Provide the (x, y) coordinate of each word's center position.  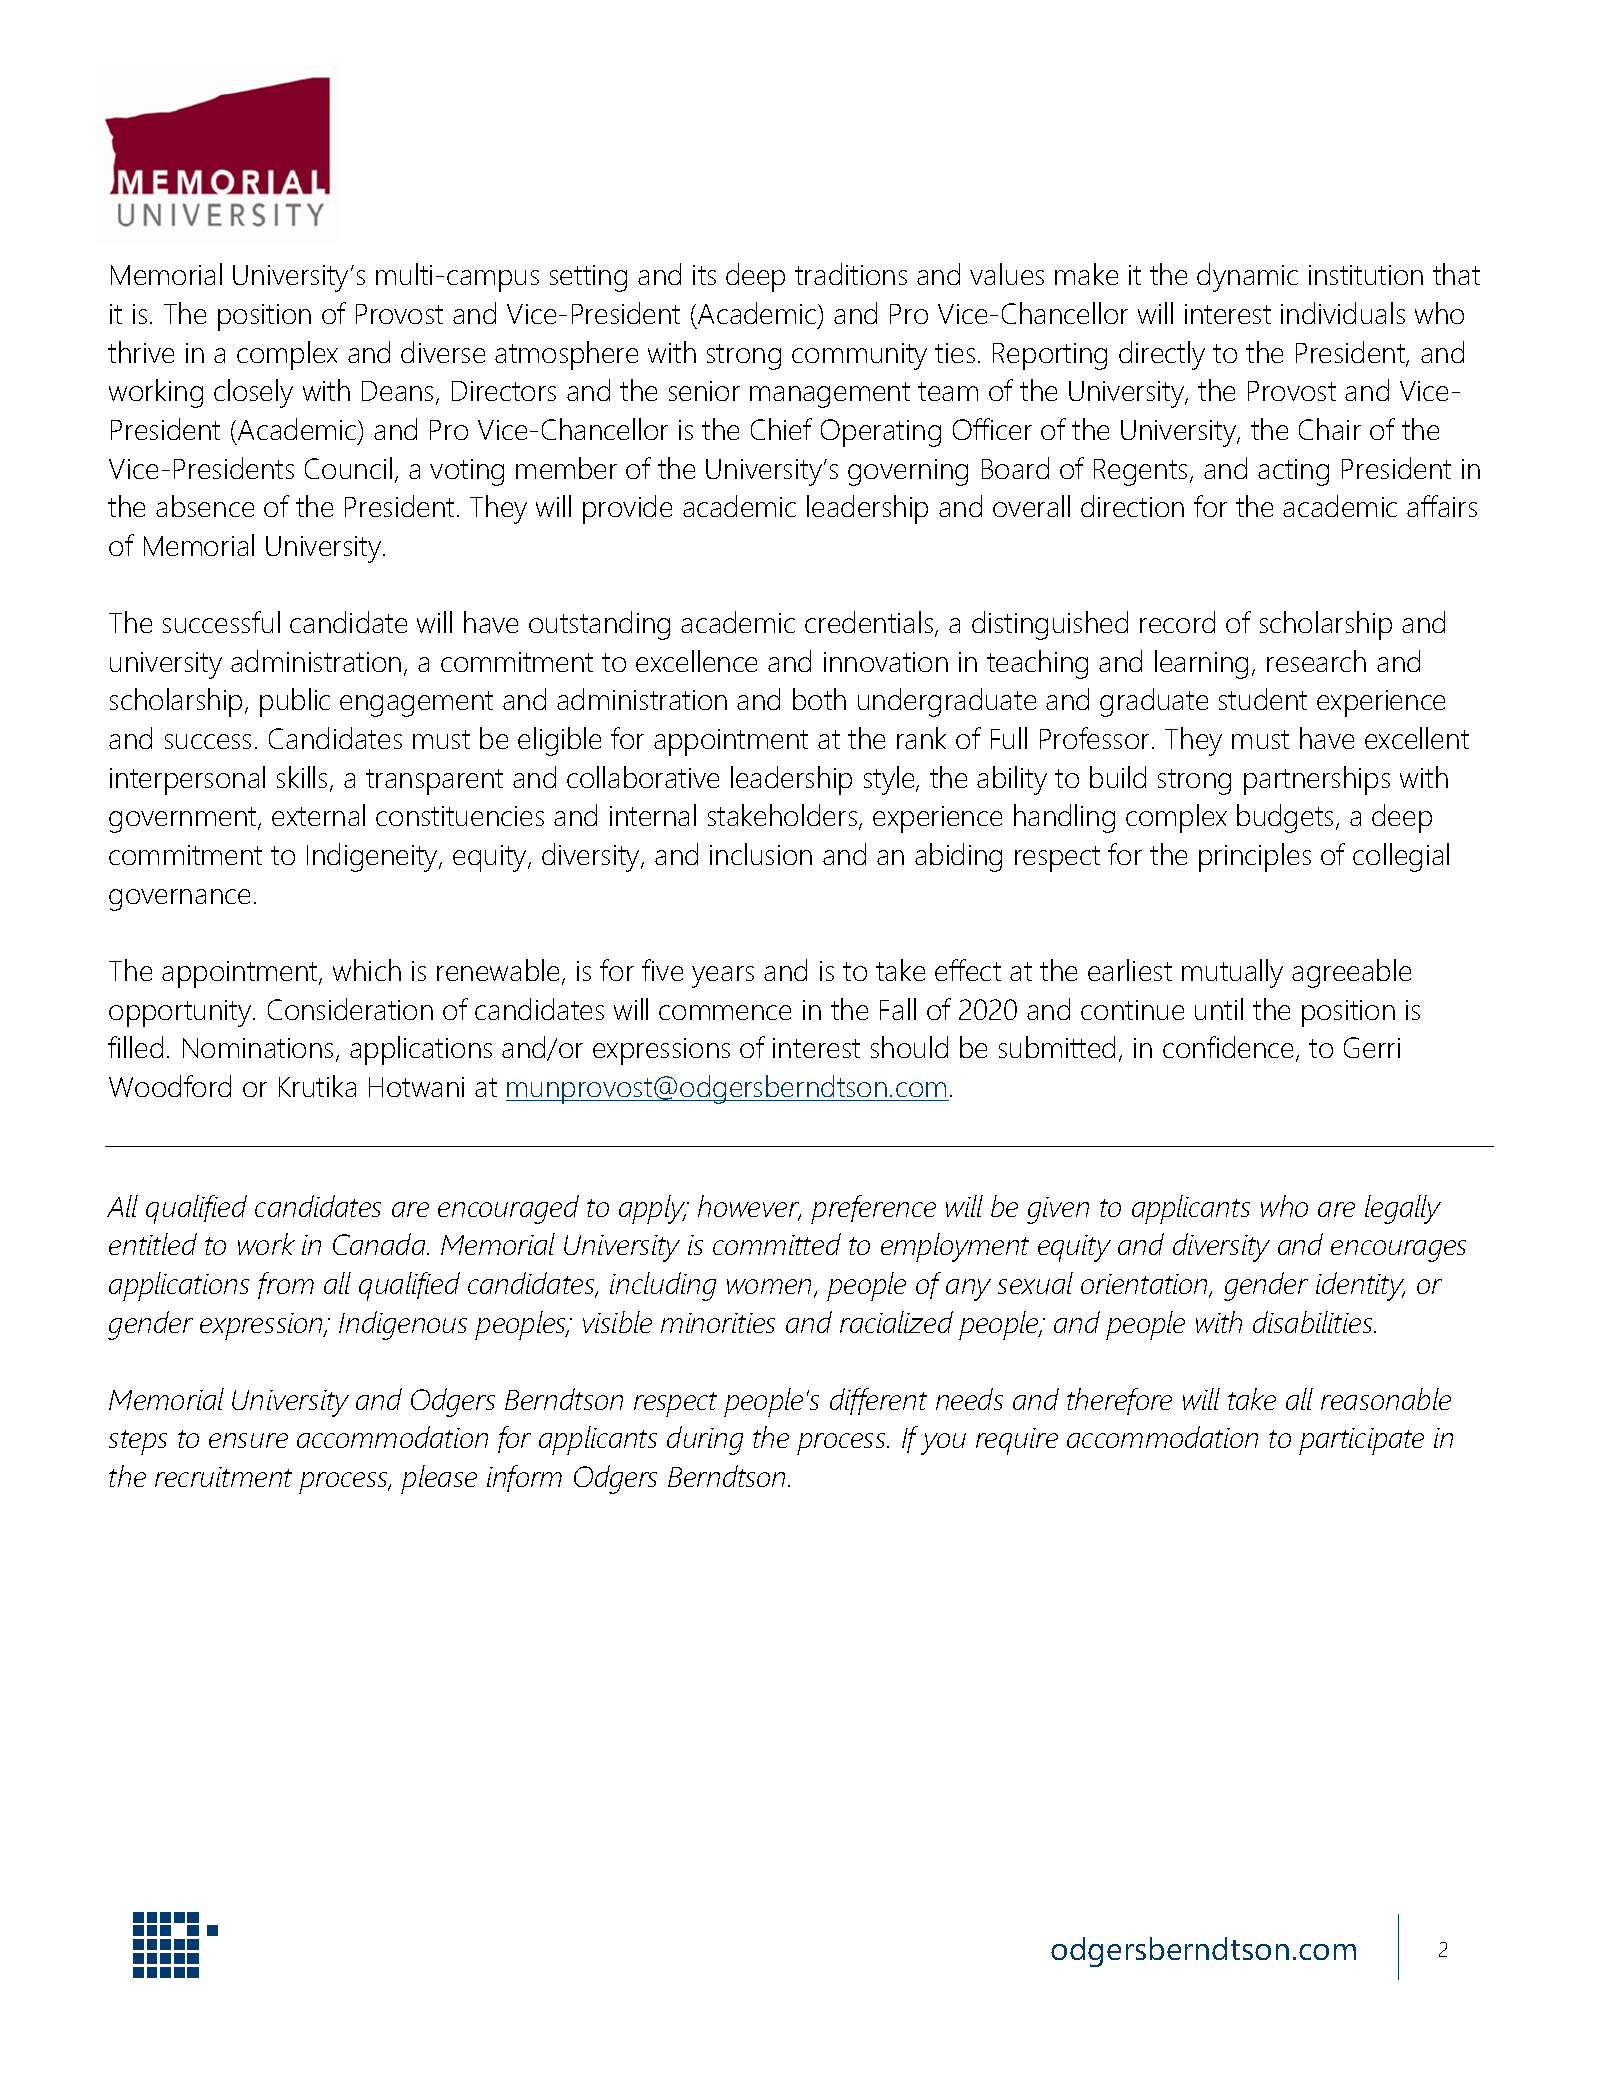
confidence (1230, 1048)
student (1263, 699)
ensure (248, 1440)
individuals (1343, 313)
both (819, 699)
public (295, 702)
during (705, 1440)
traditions (851, 274)
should (909, 1047)
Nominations (258, 1048)
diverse (443, 352)
